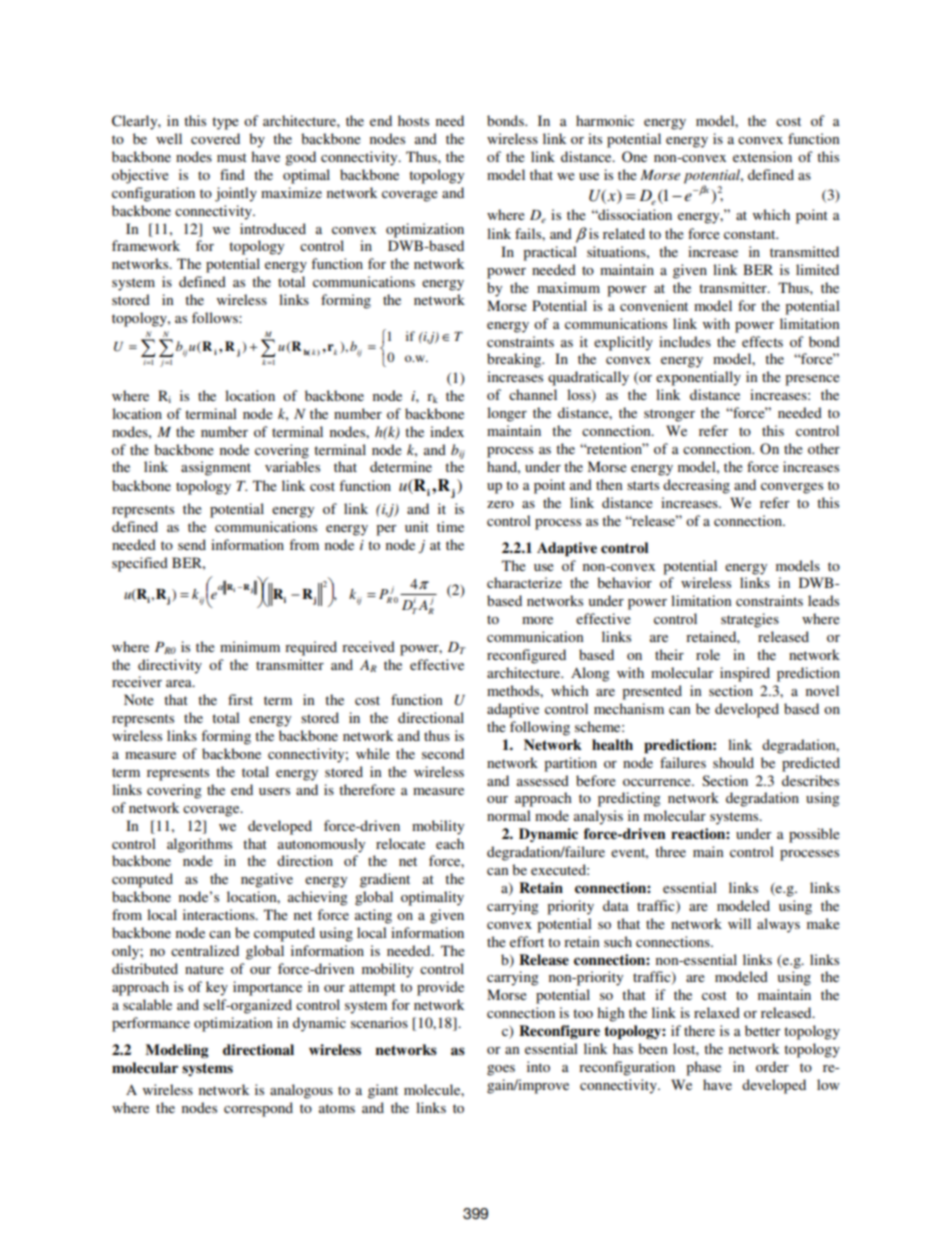 The image size is (952, 1233). Describe the element at coordinates (762, 156) in the screenshot. I see `extension` at that location.
